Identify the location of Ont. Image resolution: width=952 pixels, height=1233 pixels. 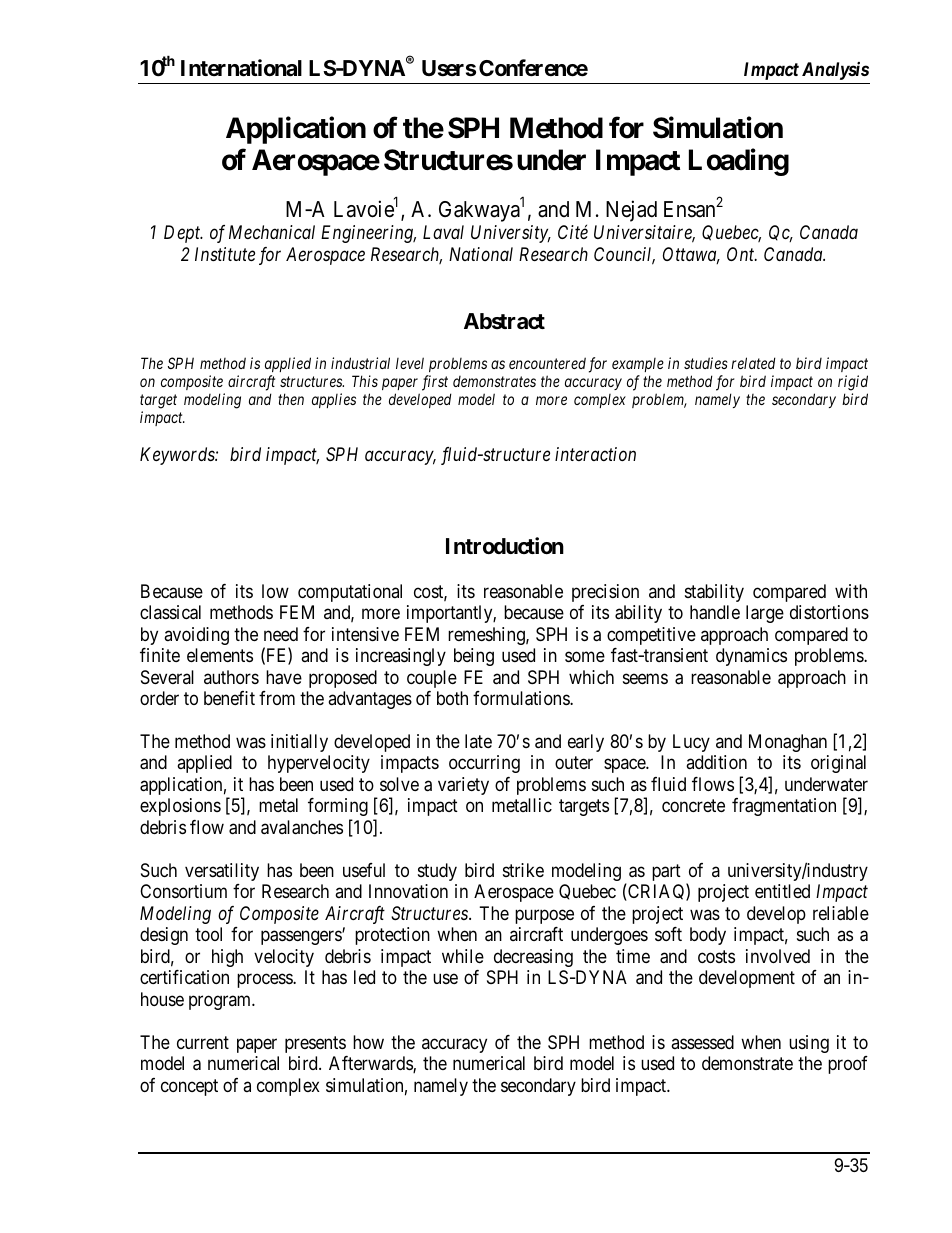
(742, 254).
